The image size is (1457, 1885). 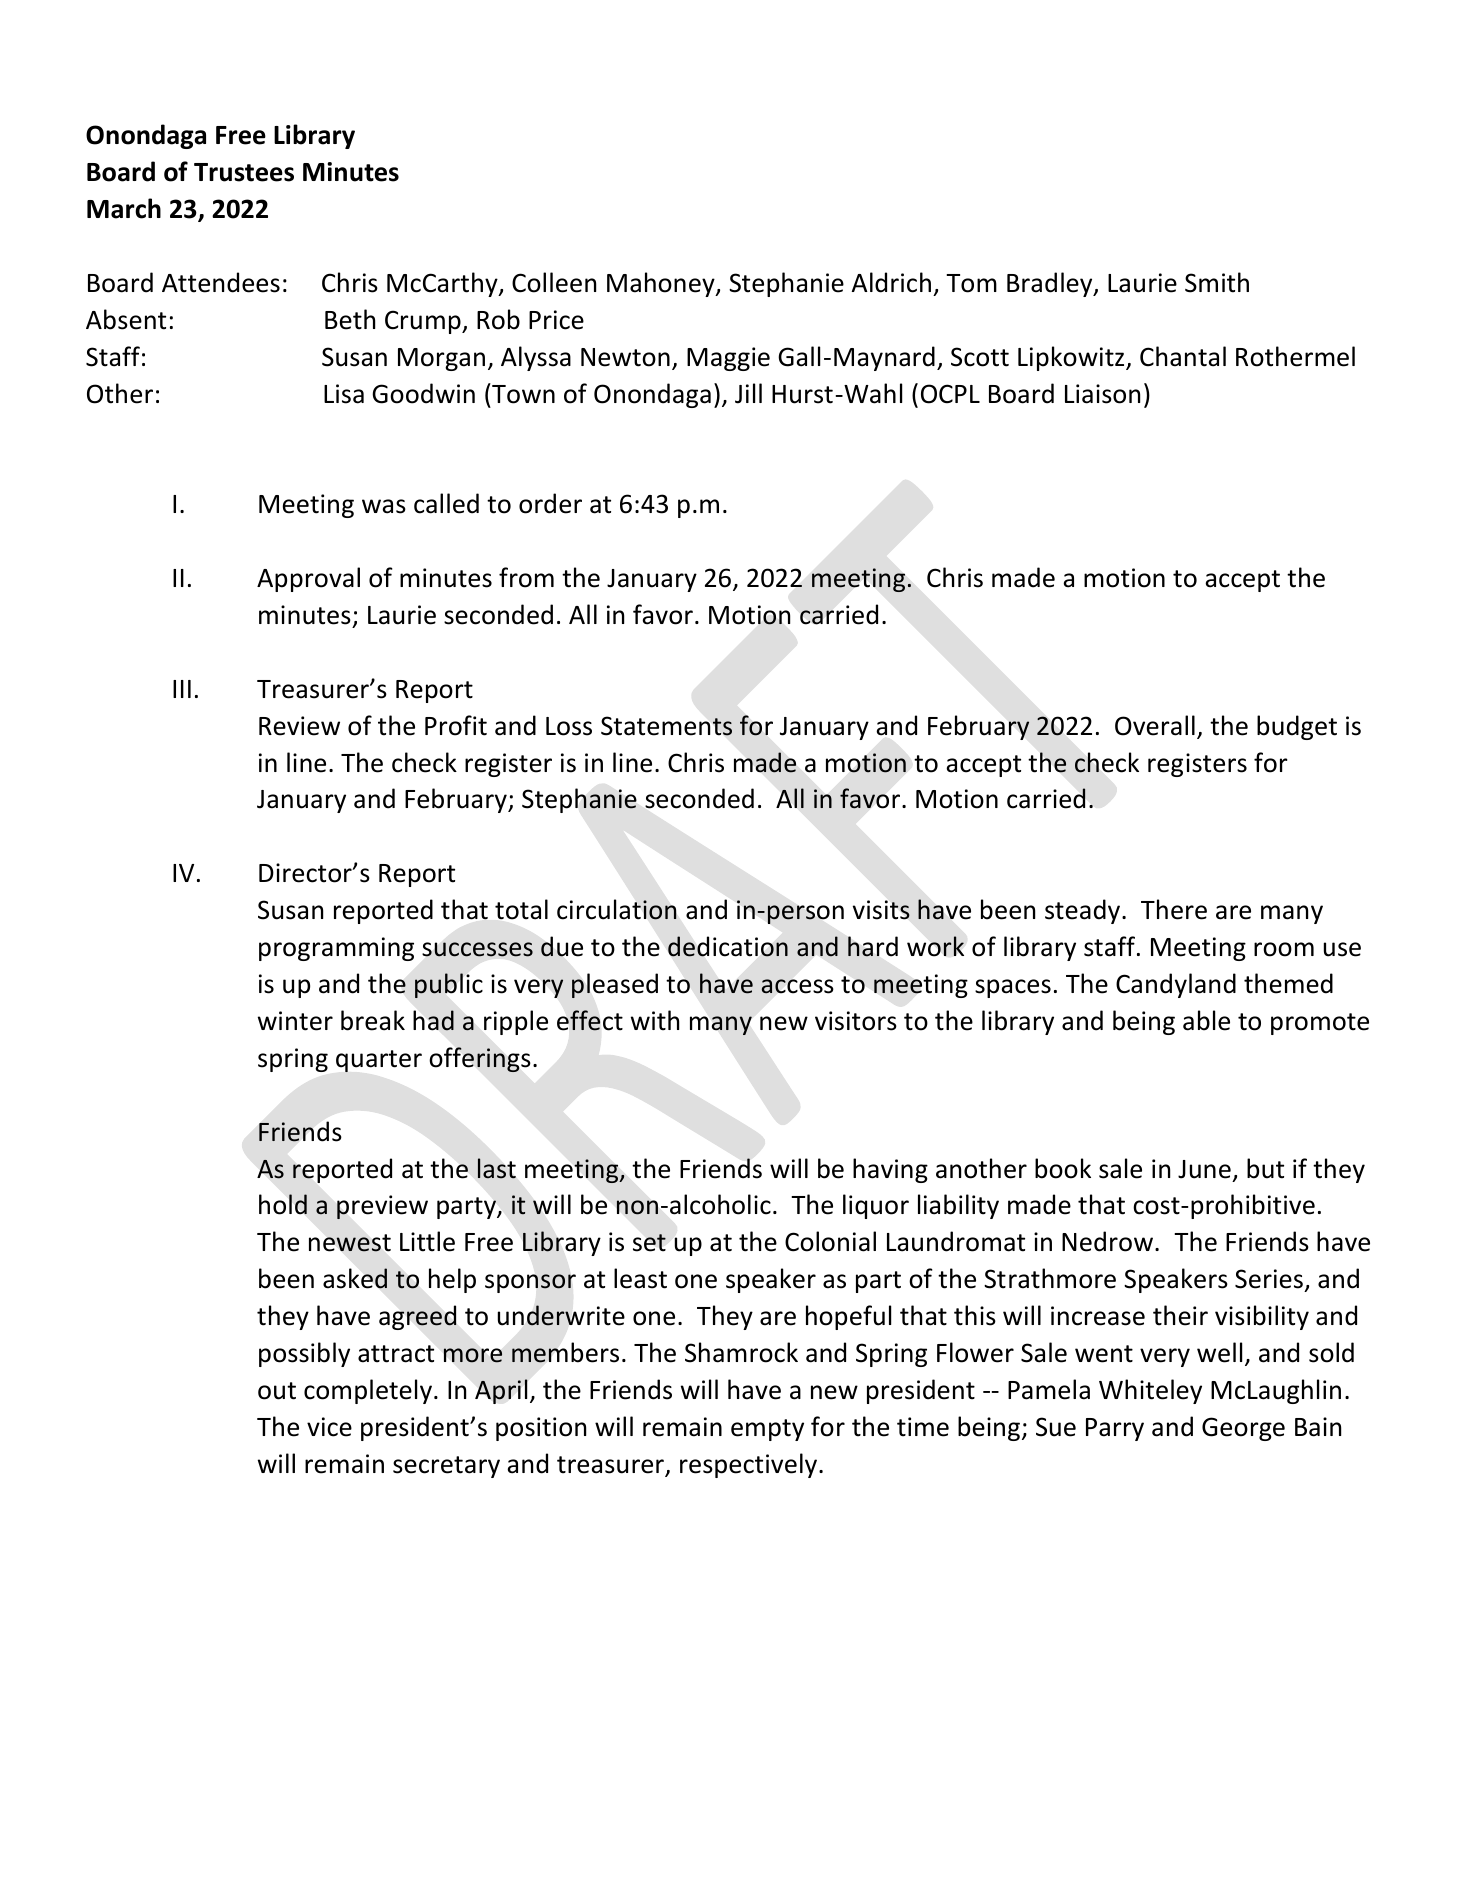 I want to click on vice, so click(x=329, y=1427).
